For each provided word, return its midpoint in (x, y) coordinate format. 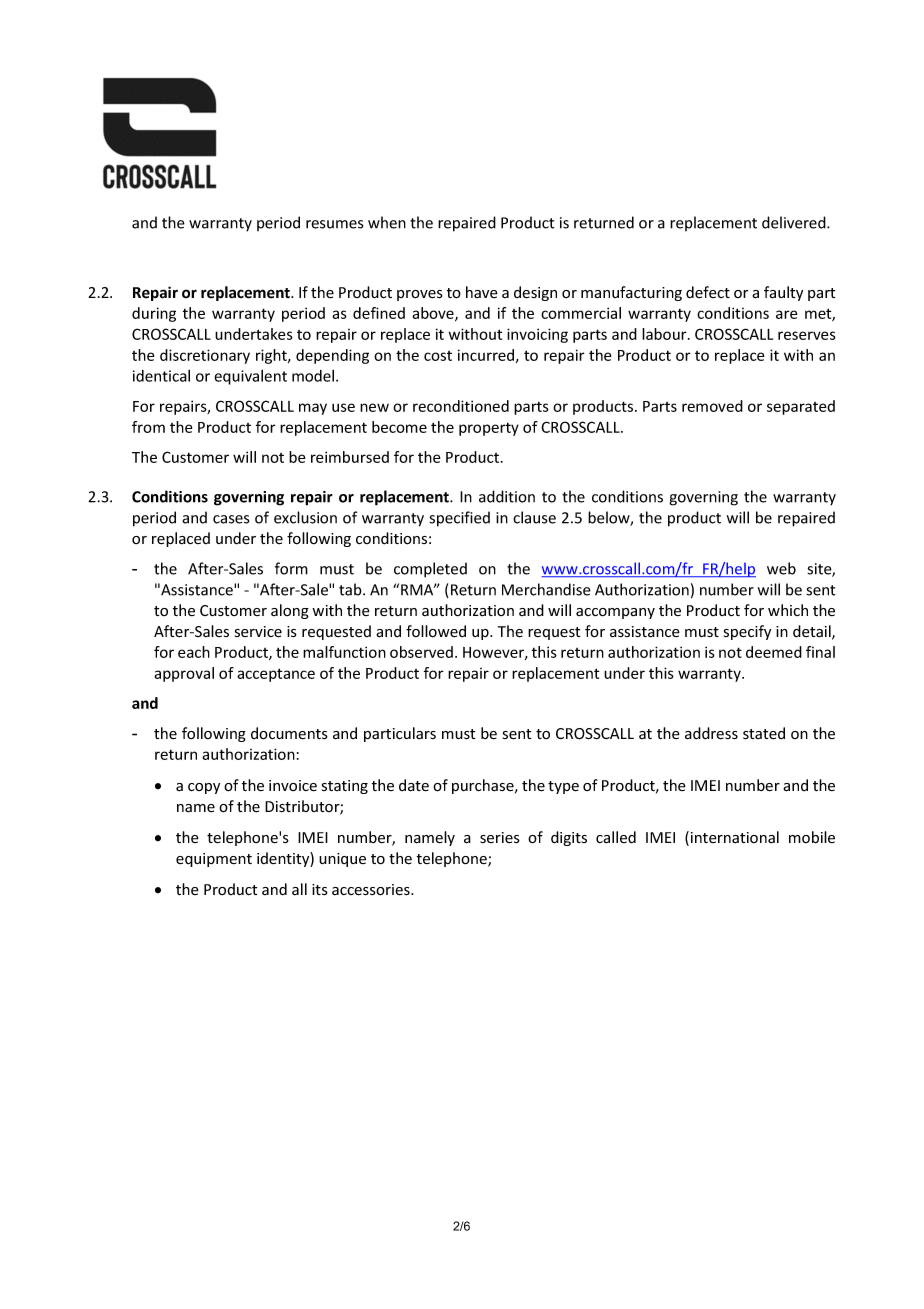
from (148, 427)
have (482, 292)
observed (421, 652)
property (489, 429)
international (735, 837)
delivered (795, 222)
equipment (214, 860)
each (194, 652)
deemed (774, 652)
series (500, 838)
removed (712, 406)
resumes (334, 224)
